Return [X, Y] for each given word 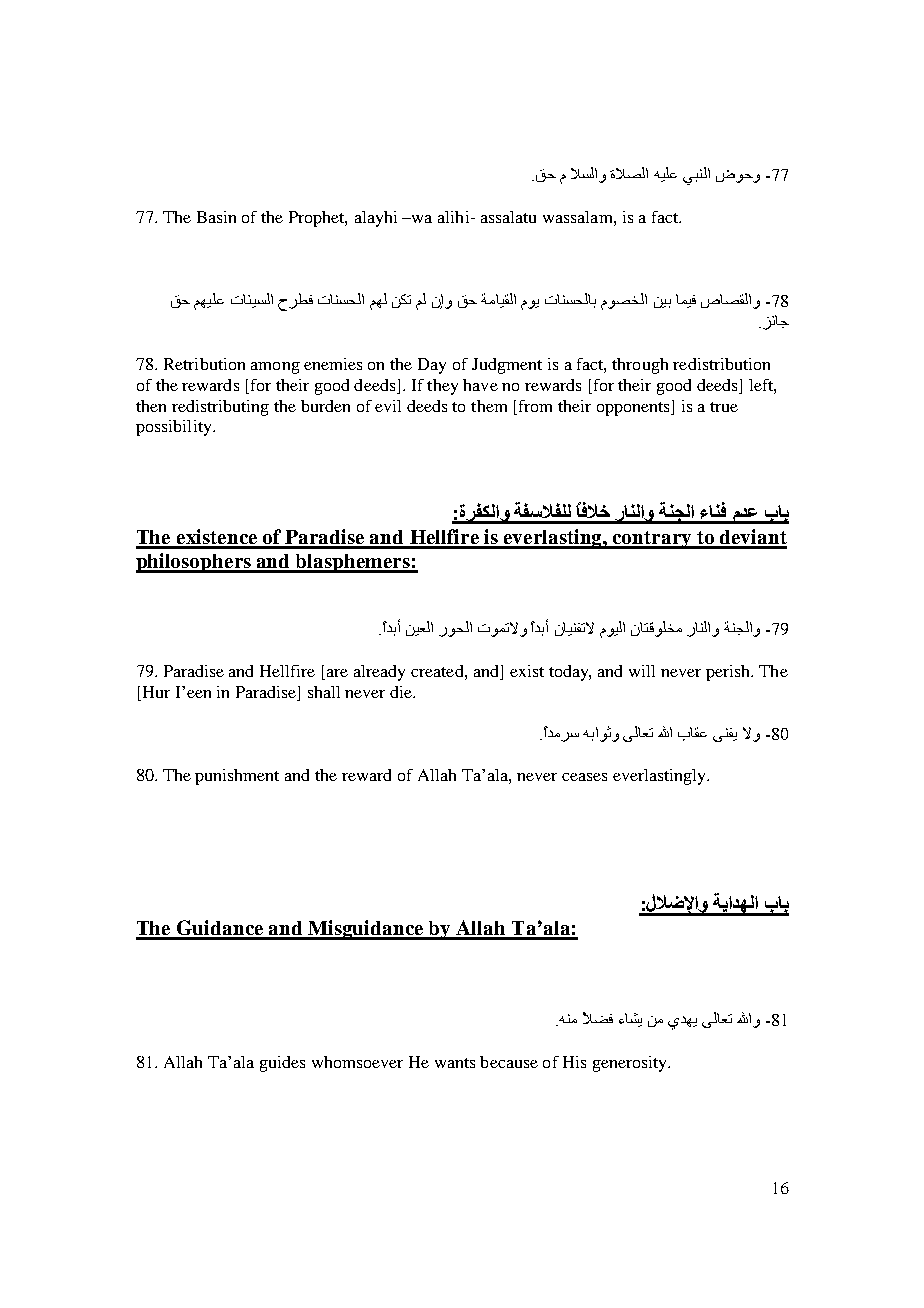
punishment [237, 777]
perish [729, 673]
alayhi [376, 219]
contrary [652, 540]
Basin [216, 217]
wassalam [579, 217]
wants [455, 1063]
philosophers [194, 563]
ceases [584, 777]
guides [282, 1064]
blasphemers [353, 563]
